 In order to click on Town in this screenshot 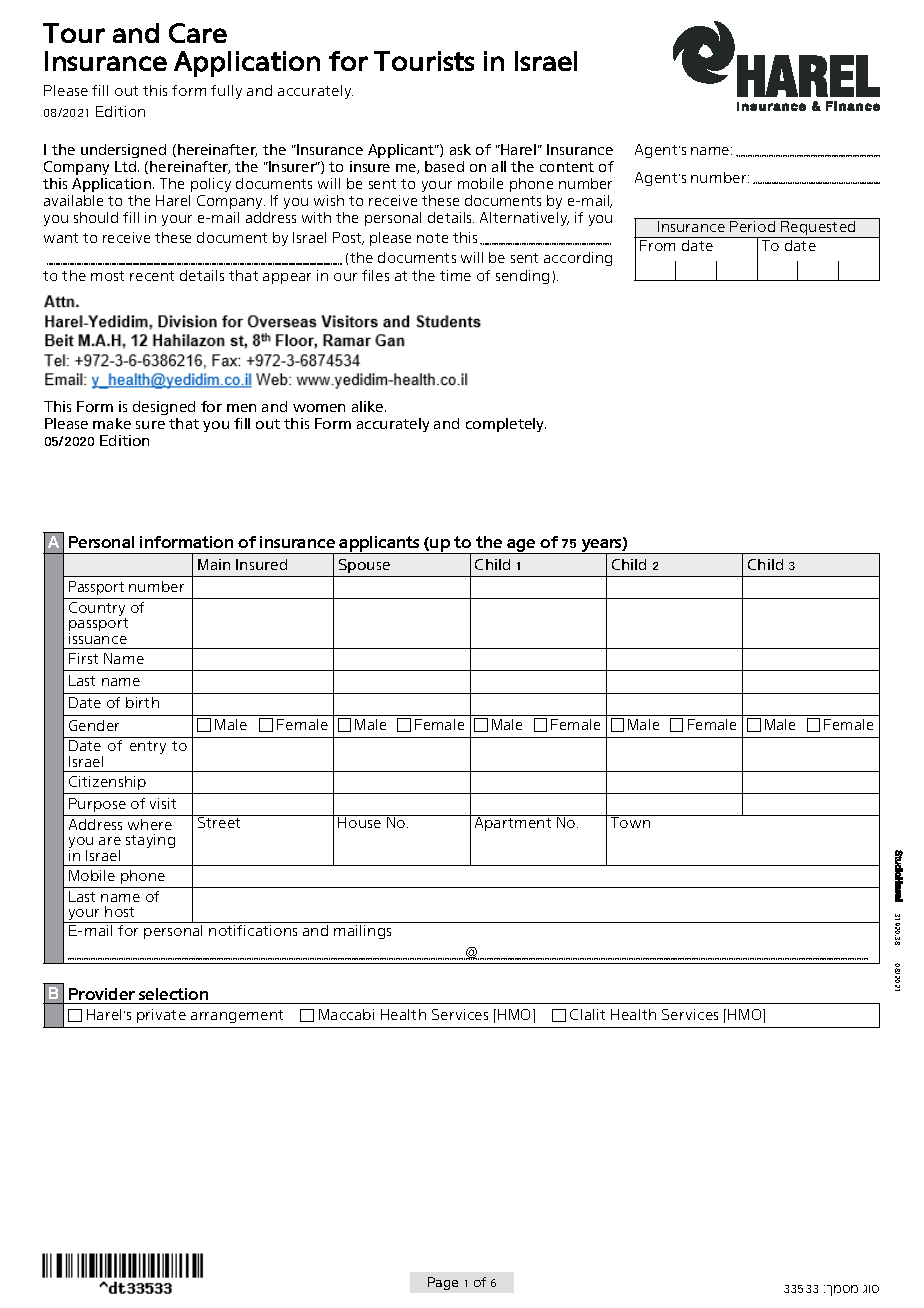, I will do `click(631, 821)`.
